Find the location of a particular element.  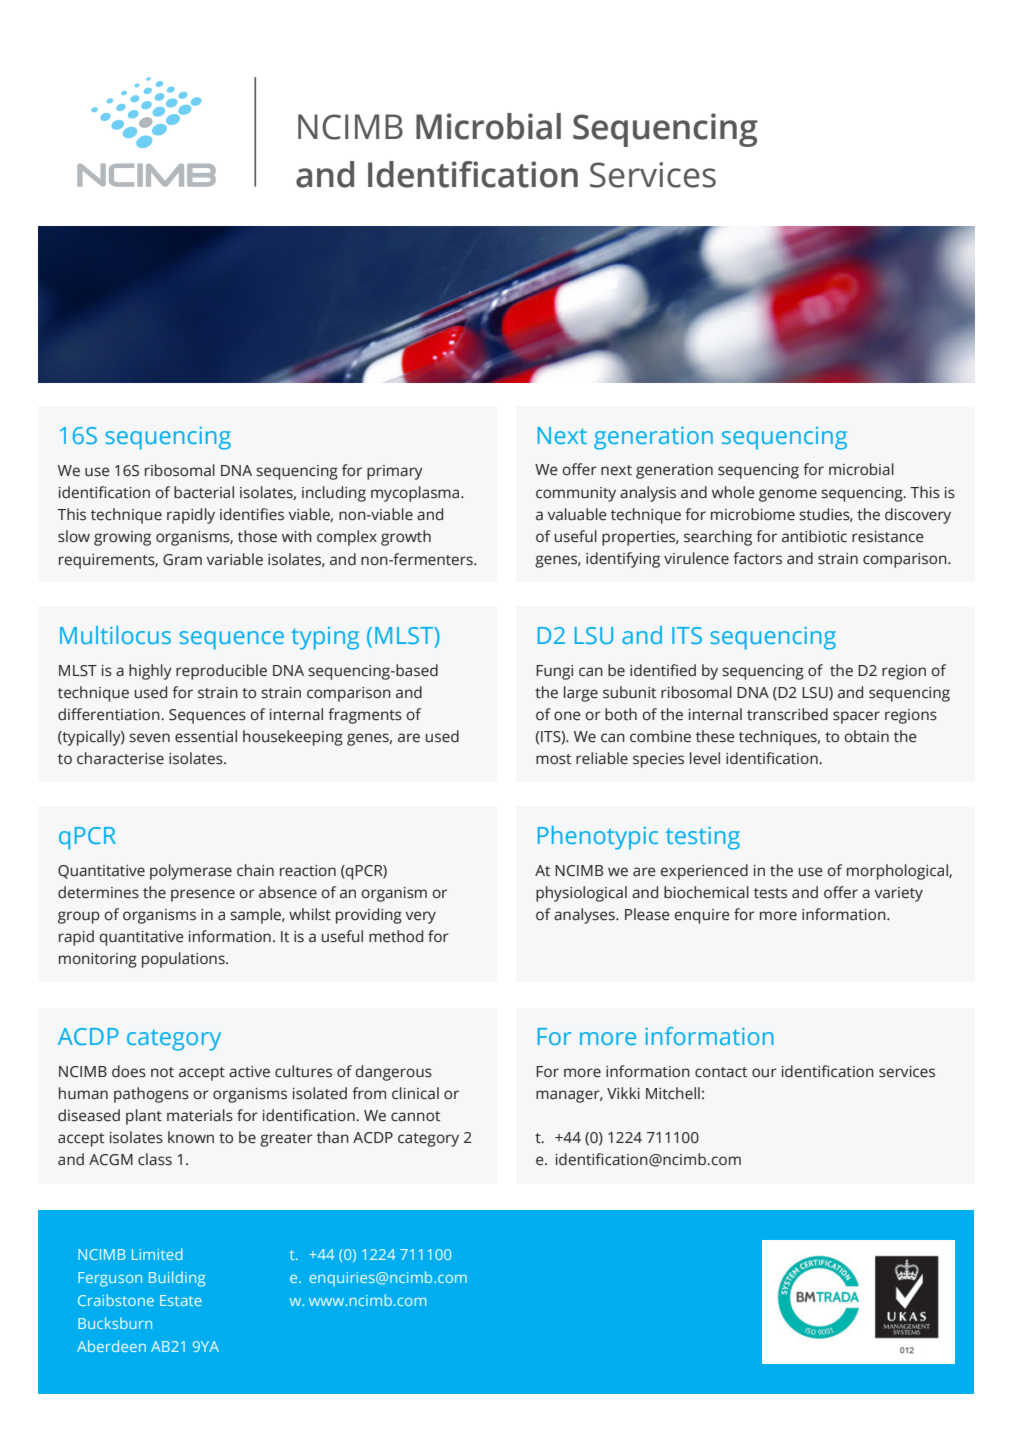

bacterial is located at coordinates (204, 492).
